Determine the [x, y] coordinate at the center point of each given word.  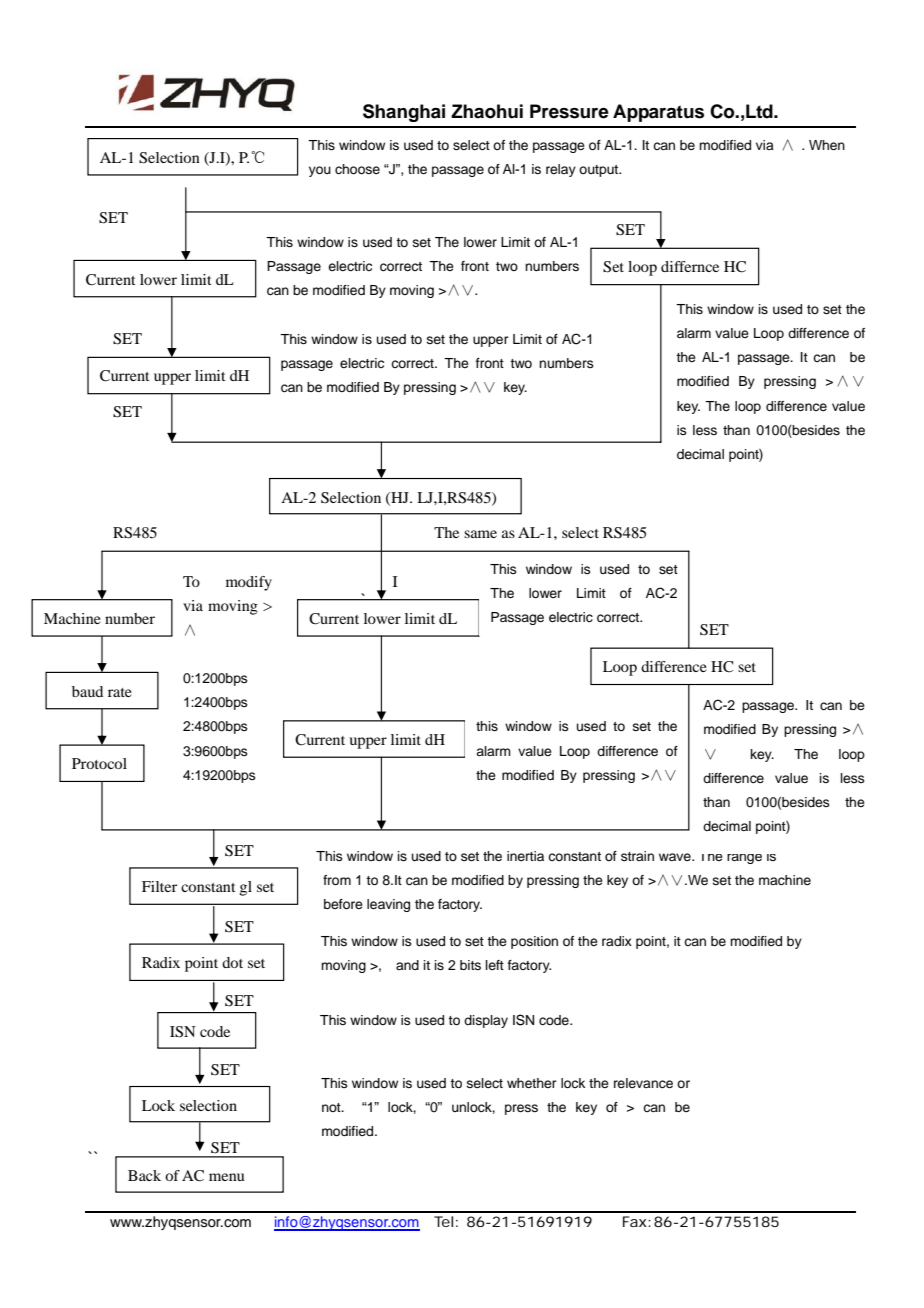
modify [249, 583]
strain [637, 856]
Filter [159, 886]
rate [120, 692]
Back [144, 1175]
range [744, 859]
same [480, 534]
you [320, 171]
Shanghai [404, 113]
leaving [388, 905]
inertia [525, 856]
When [827, 145]
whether [532, 1083]
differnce [690, 266]
